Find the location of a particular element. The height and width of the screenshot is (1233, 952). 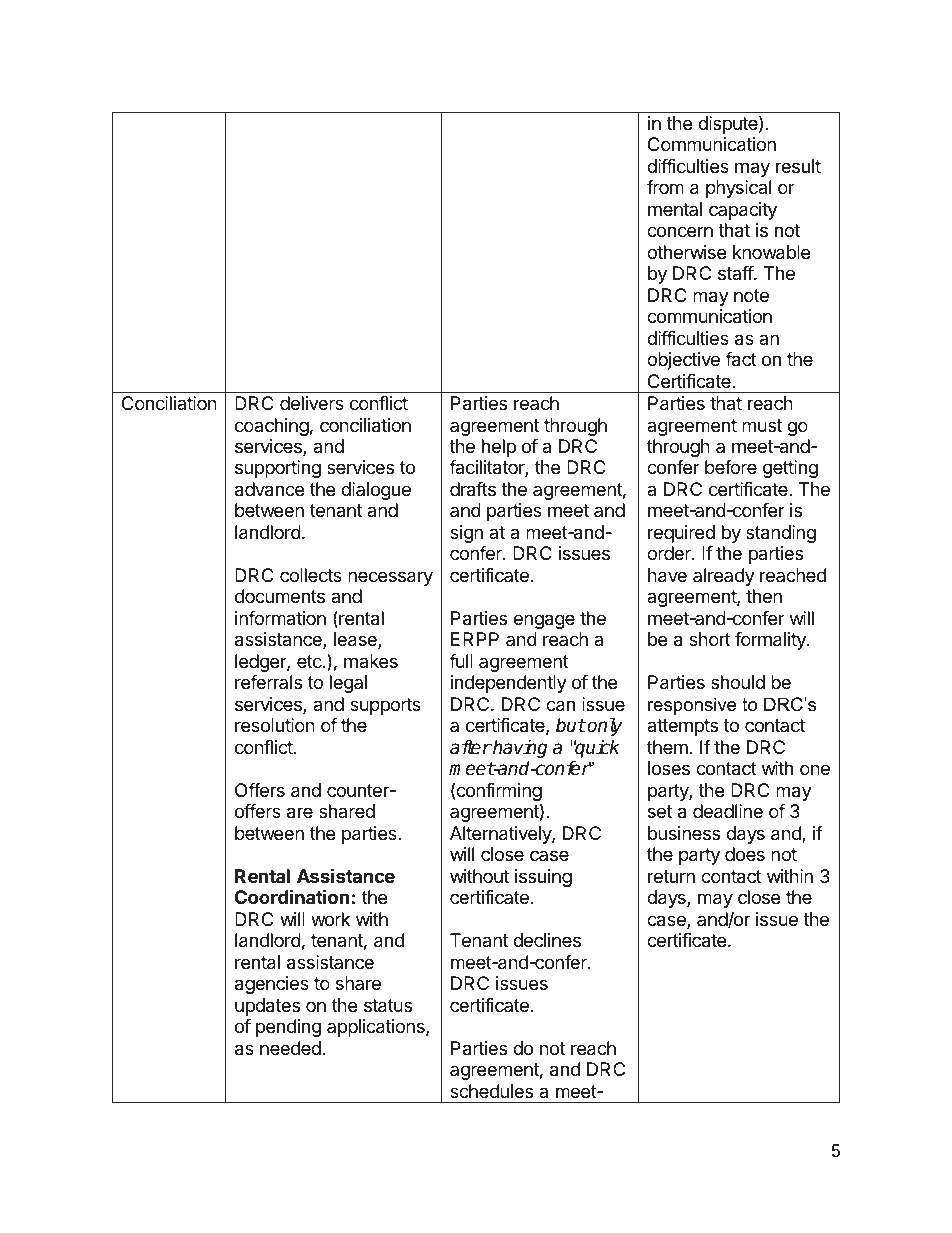

delivers is located at coordinates (312, 403).
